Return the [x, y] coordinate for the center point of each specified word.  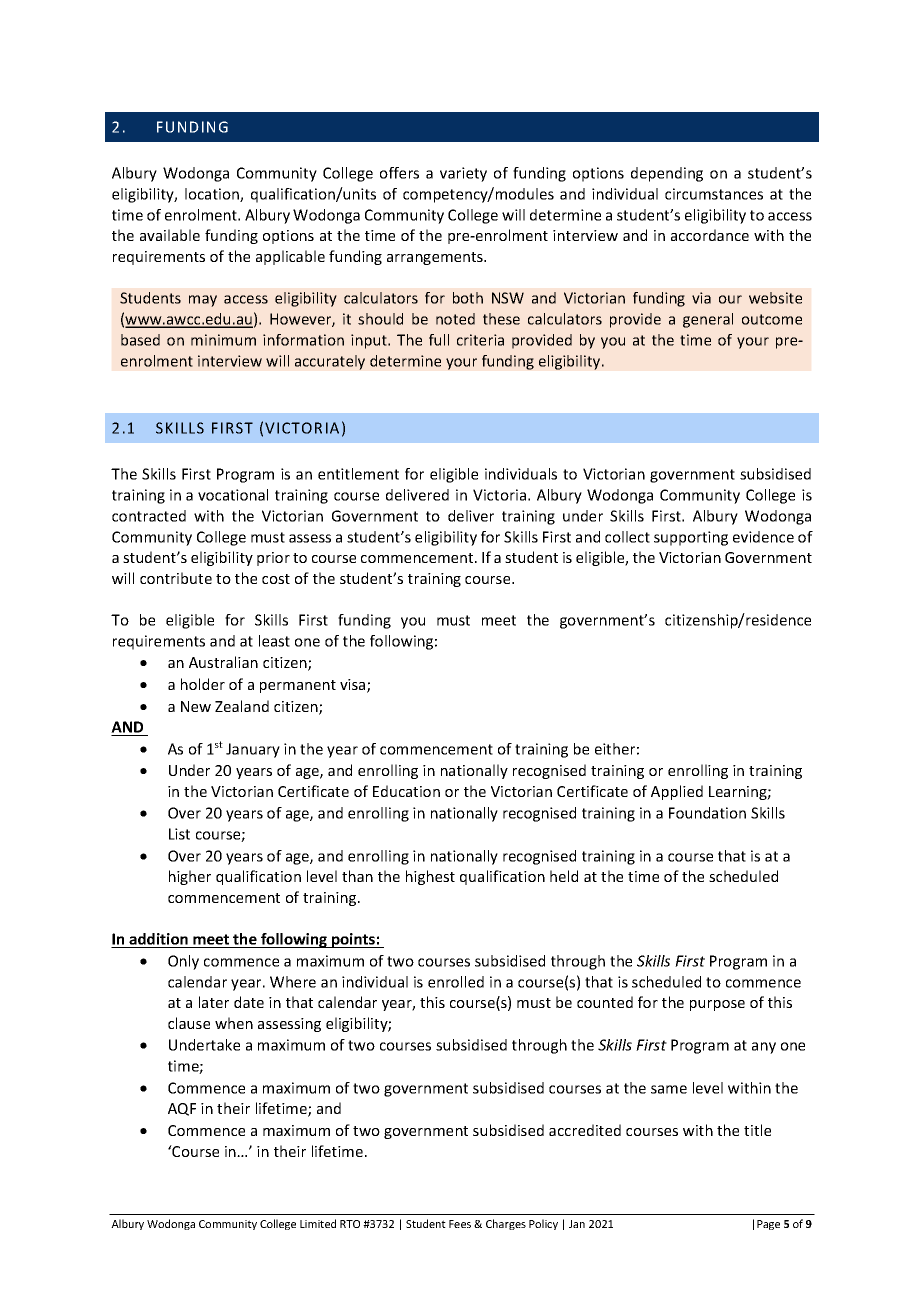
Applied [677, 792]
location [213, 195]
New [196, 706]
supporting [691, 538]
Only [183, 962]
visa [354, 686]
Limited [318, 1223]
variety [463, 174]
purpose [717, 1005]
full [439, 340]
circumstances [714, 194]
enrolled [456, 982]
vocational [233, 495]
